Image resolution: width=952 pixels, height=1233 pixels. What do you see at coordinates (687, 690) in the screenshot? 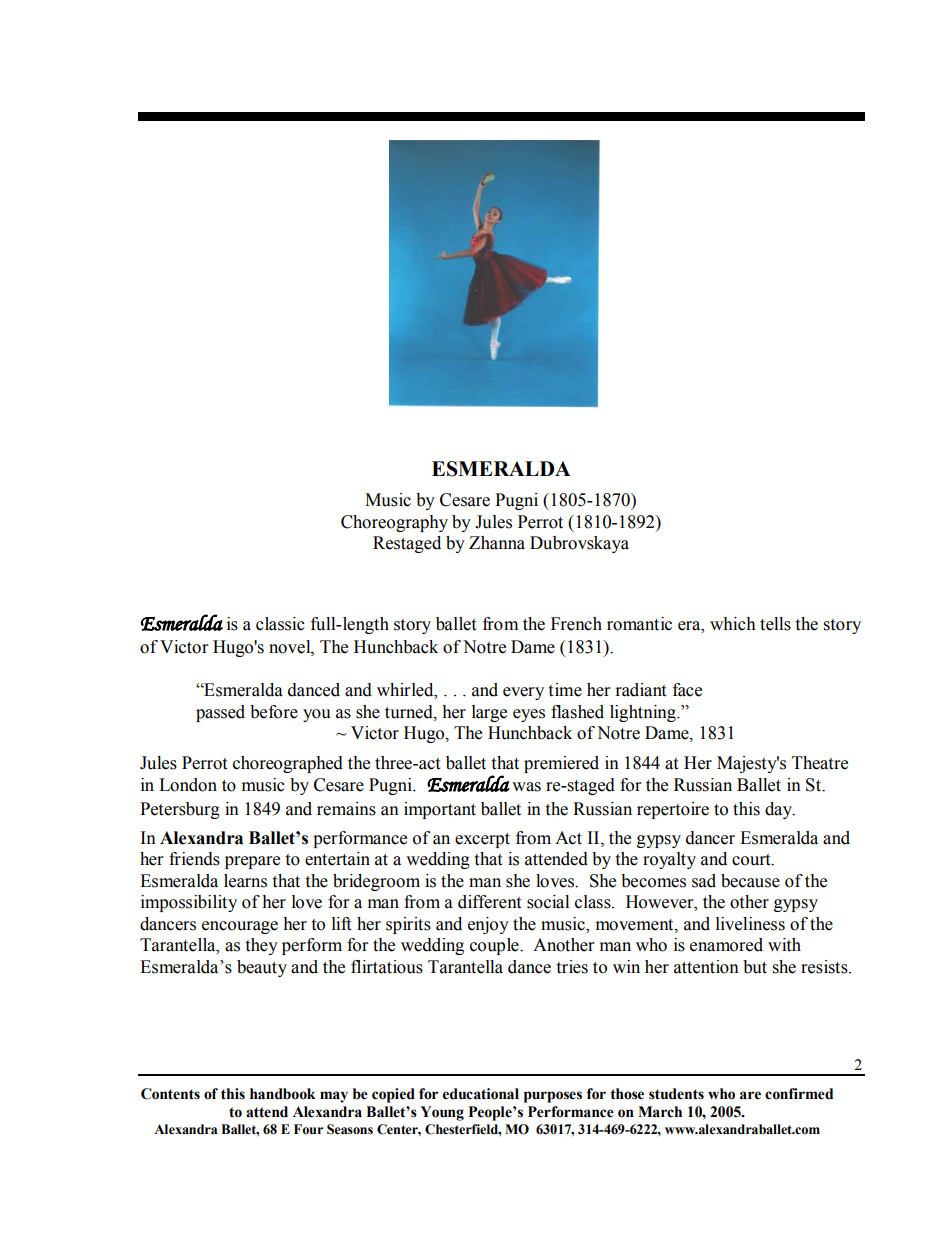
I see `face` at bounding box center [687, 690].
